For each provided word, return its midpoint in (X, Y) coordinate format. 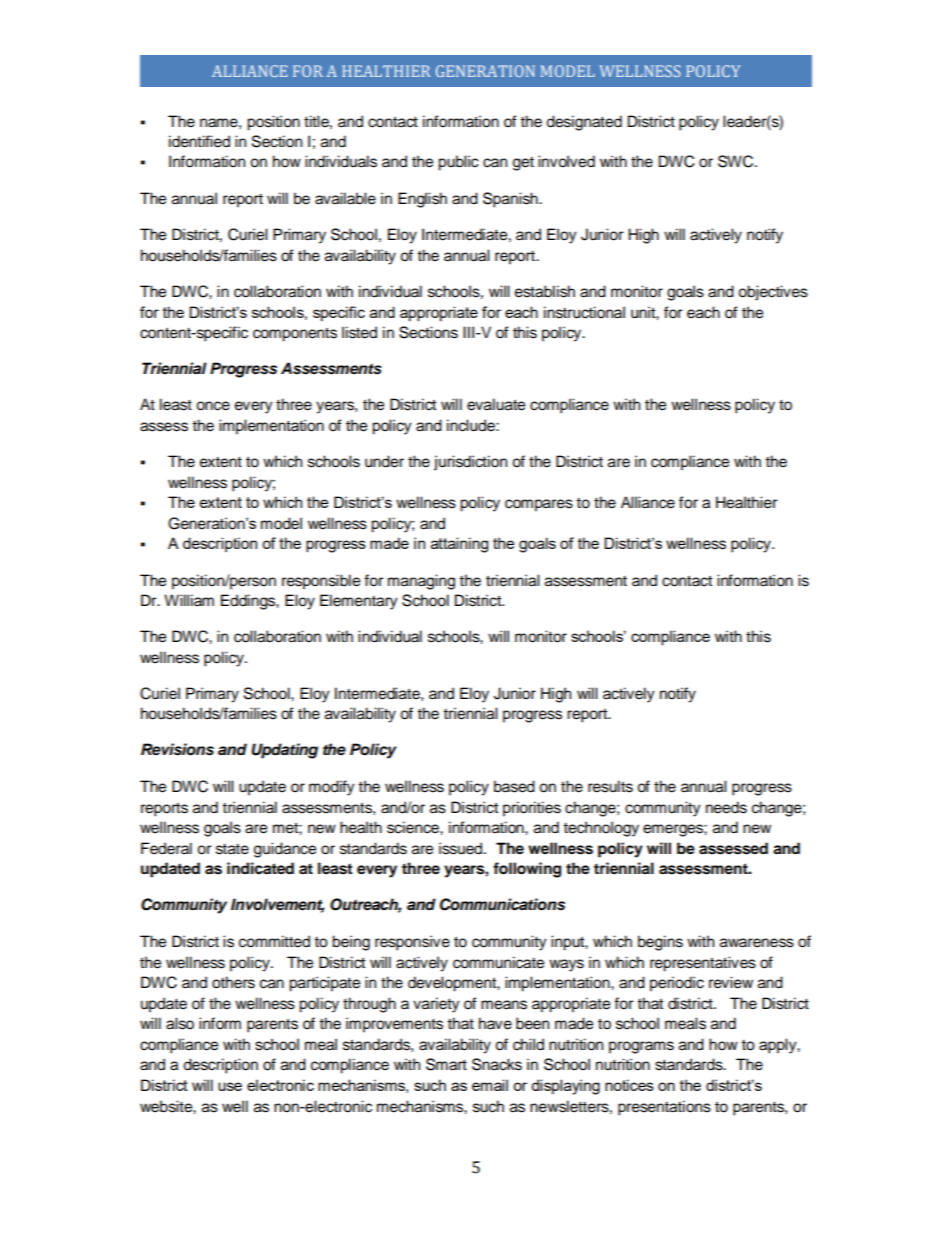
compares (539, 505)
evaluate (496, 404)
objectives (773, 293)
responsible (321, 582)
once (213, 406)
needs (726, 807)
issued (462, 848)
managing (421, 582)
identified (199, 141)
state (232, 849)
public (458, 163)
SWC (737, 161)
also (180, 1023)
